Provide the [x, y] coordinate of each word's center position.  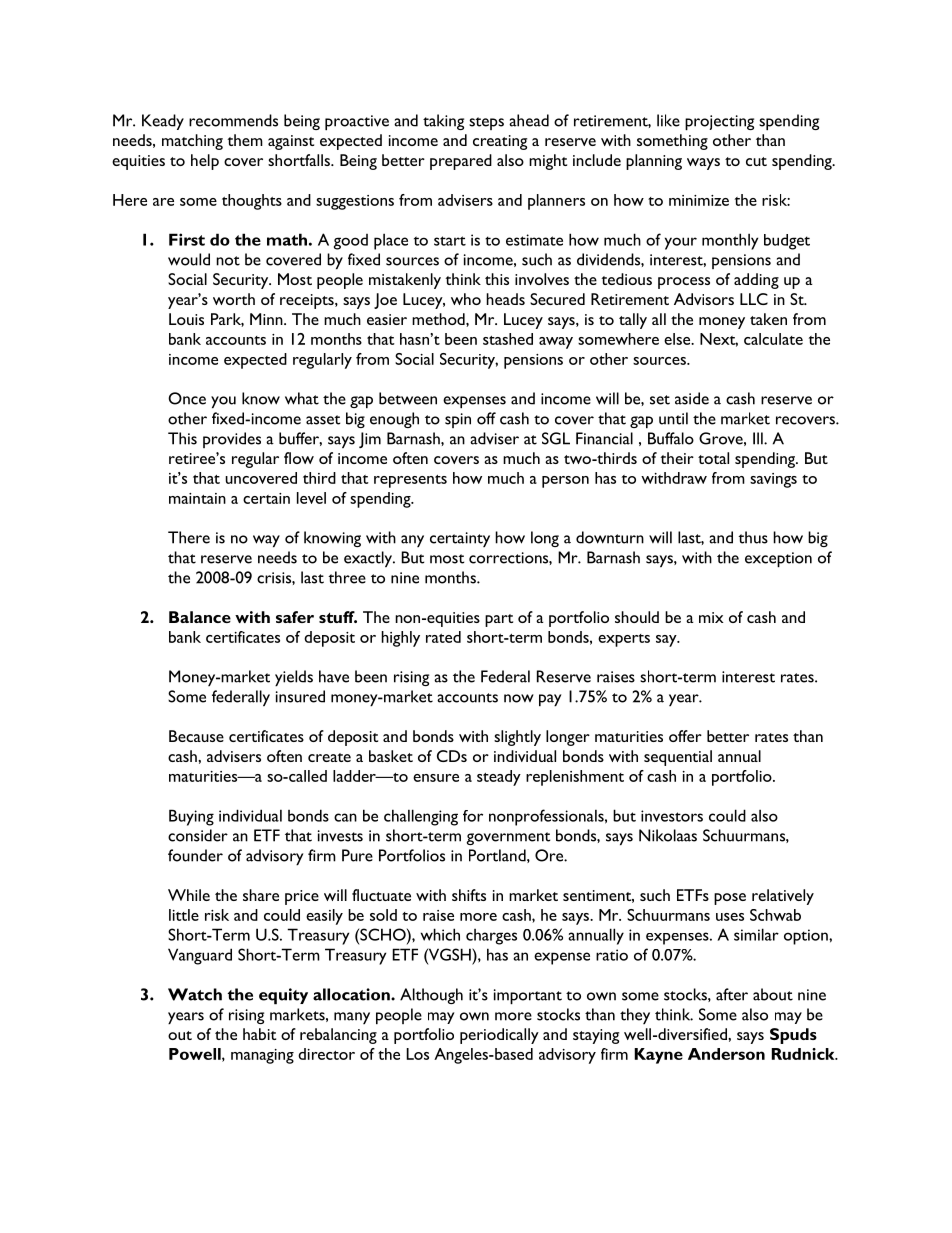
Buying [191, 817]
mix [711, 617]
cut [756, 161]
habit [259, 1034]
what [302, 398]
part [499, 620]
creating [500, 142]
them [245, 140]
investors [672, 816]
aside [692, 398]
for [473, 816]
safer [295, 617]
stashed [508, 339]
